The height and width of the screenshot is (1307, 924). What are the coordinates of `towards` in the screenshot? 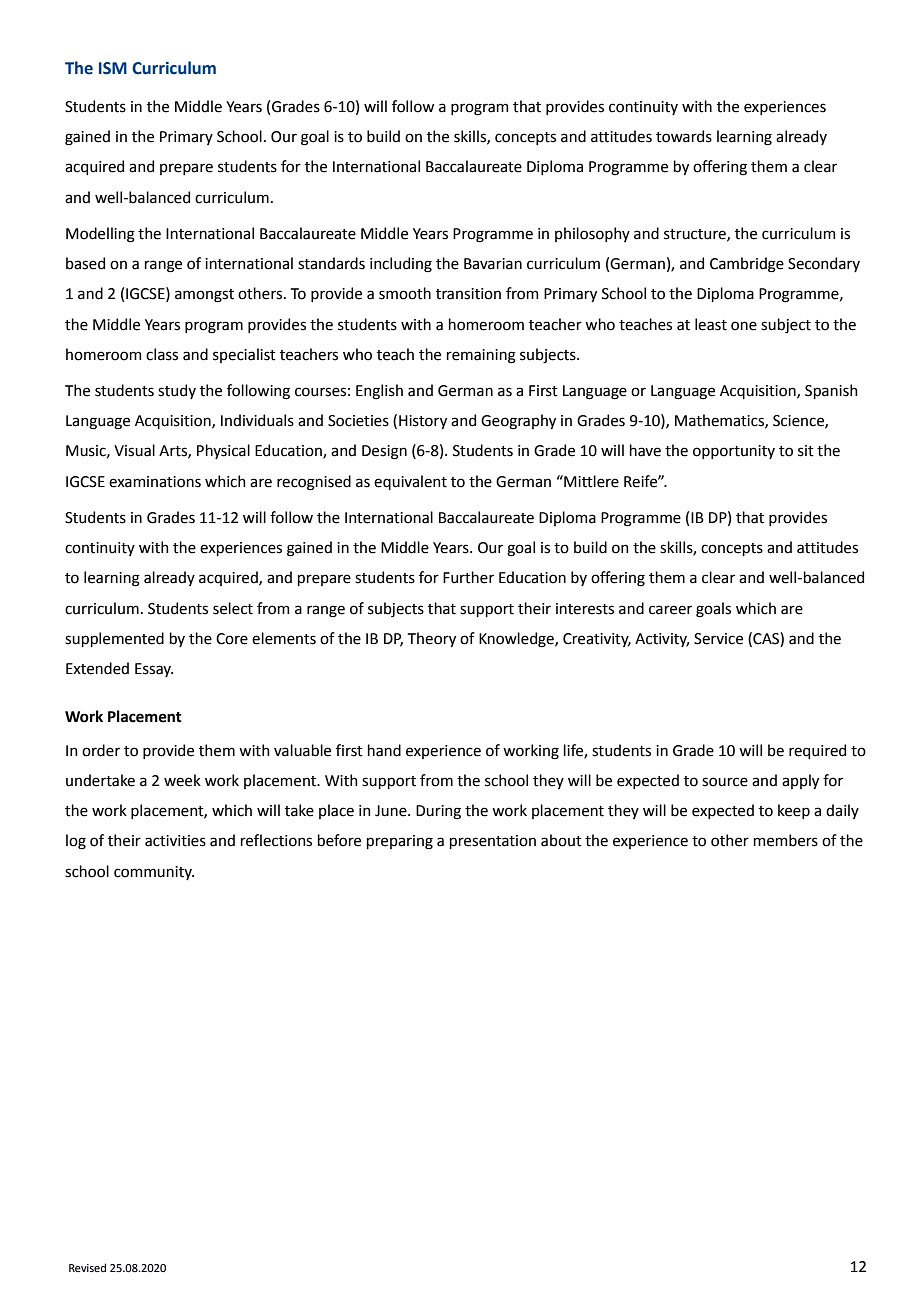 It's located at (684, 136).
